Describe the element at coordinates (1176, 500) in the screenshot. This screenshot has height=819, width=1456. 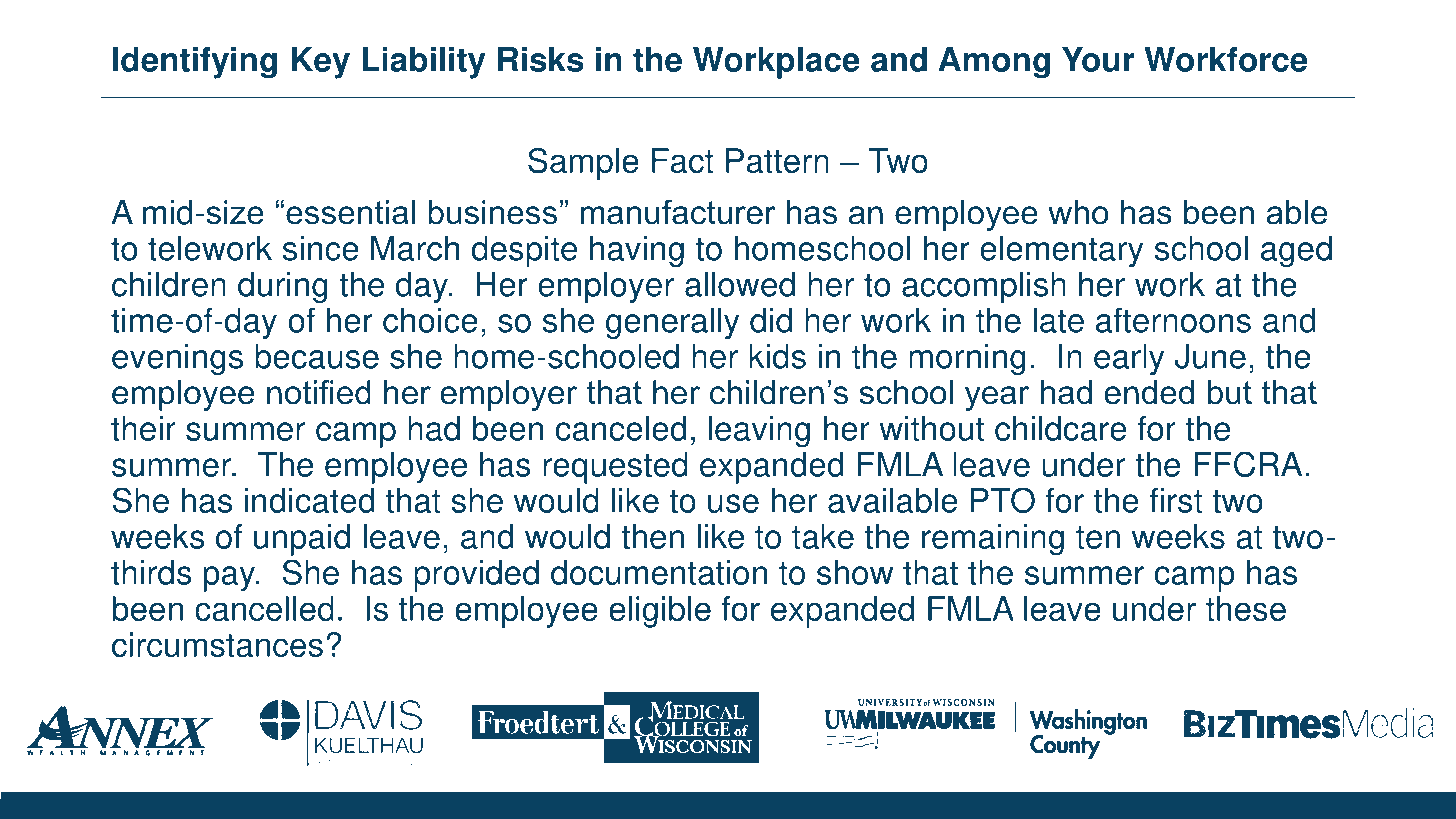
I see `first` at that location.
